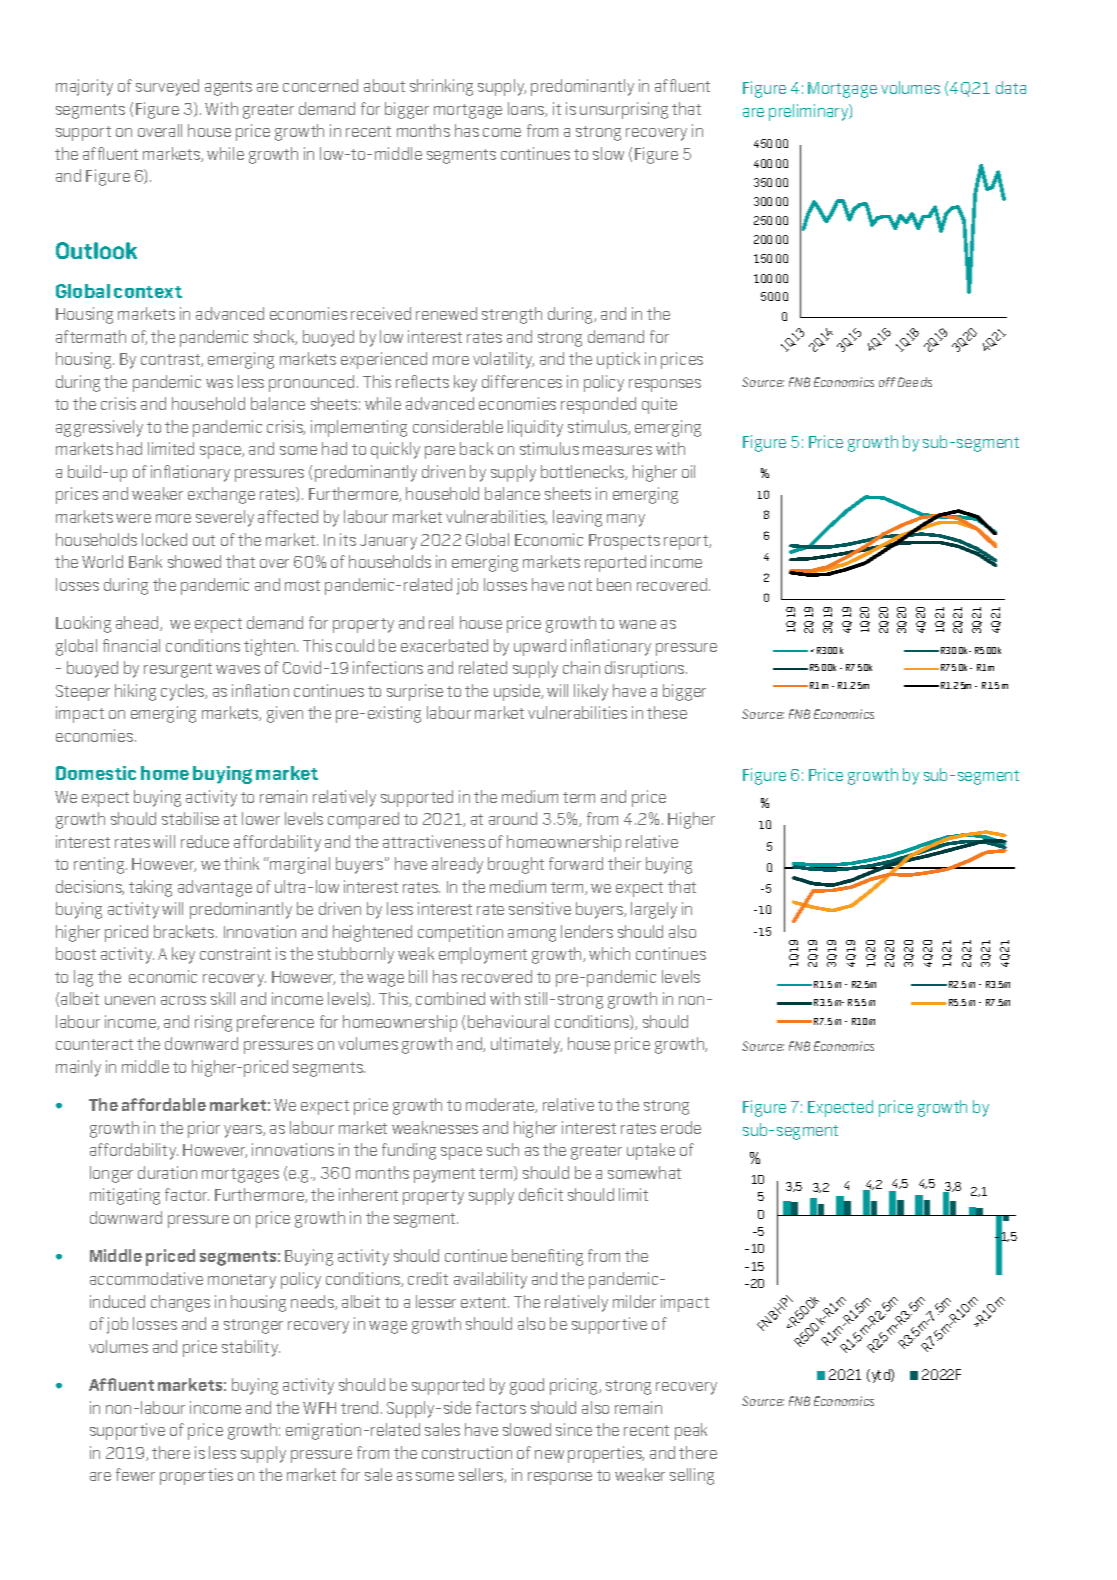 The image size is (1117, 1580). What do you see at coordinates (167, 87) in the screenshot?
I see `surveyed` at bounding box center [167, 87].
